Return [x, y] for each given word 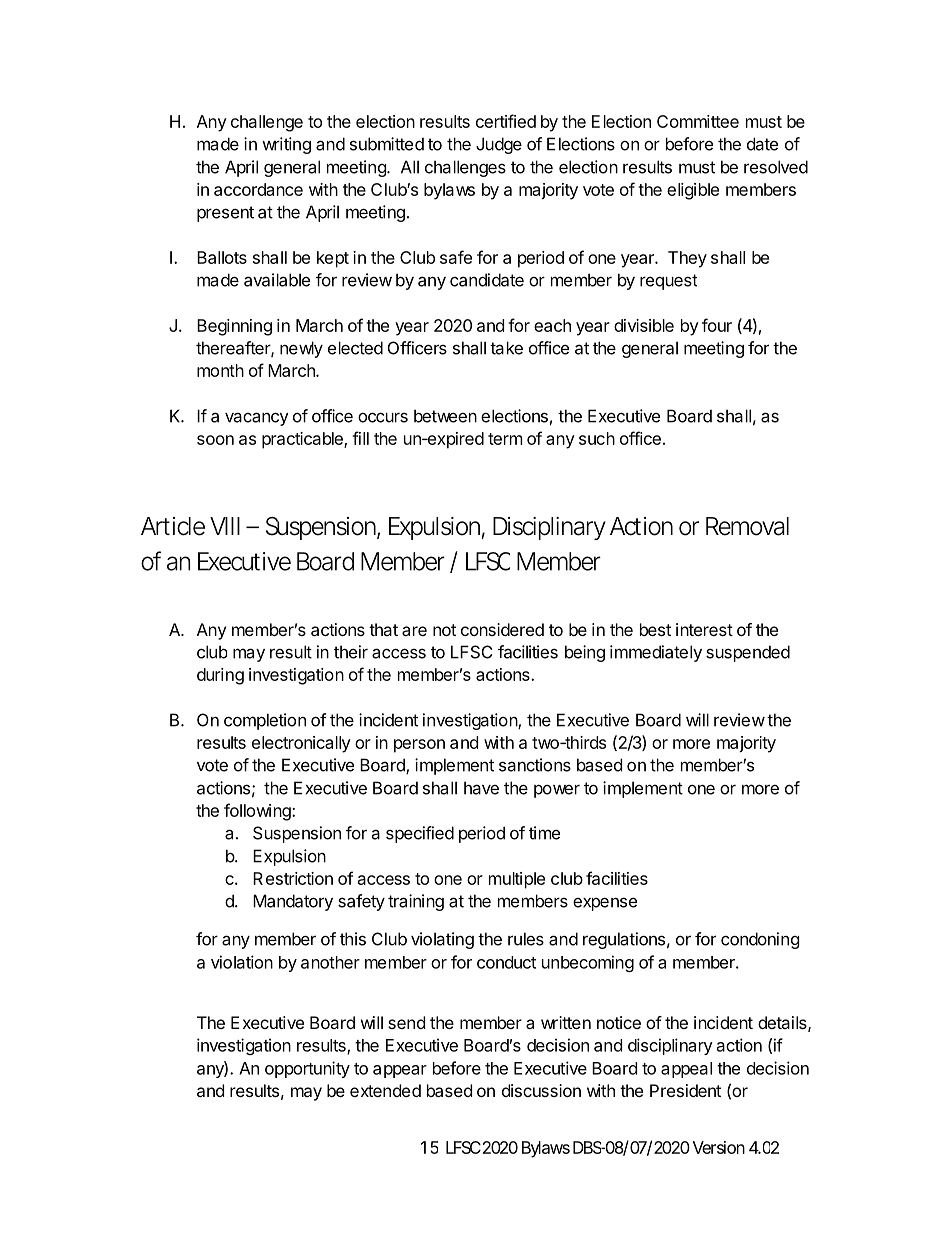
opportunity [307, 1069]
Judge [499, 145]
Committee [698, 121]
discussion [541, 1090]
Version [719, 1147]
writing [286, 145]
